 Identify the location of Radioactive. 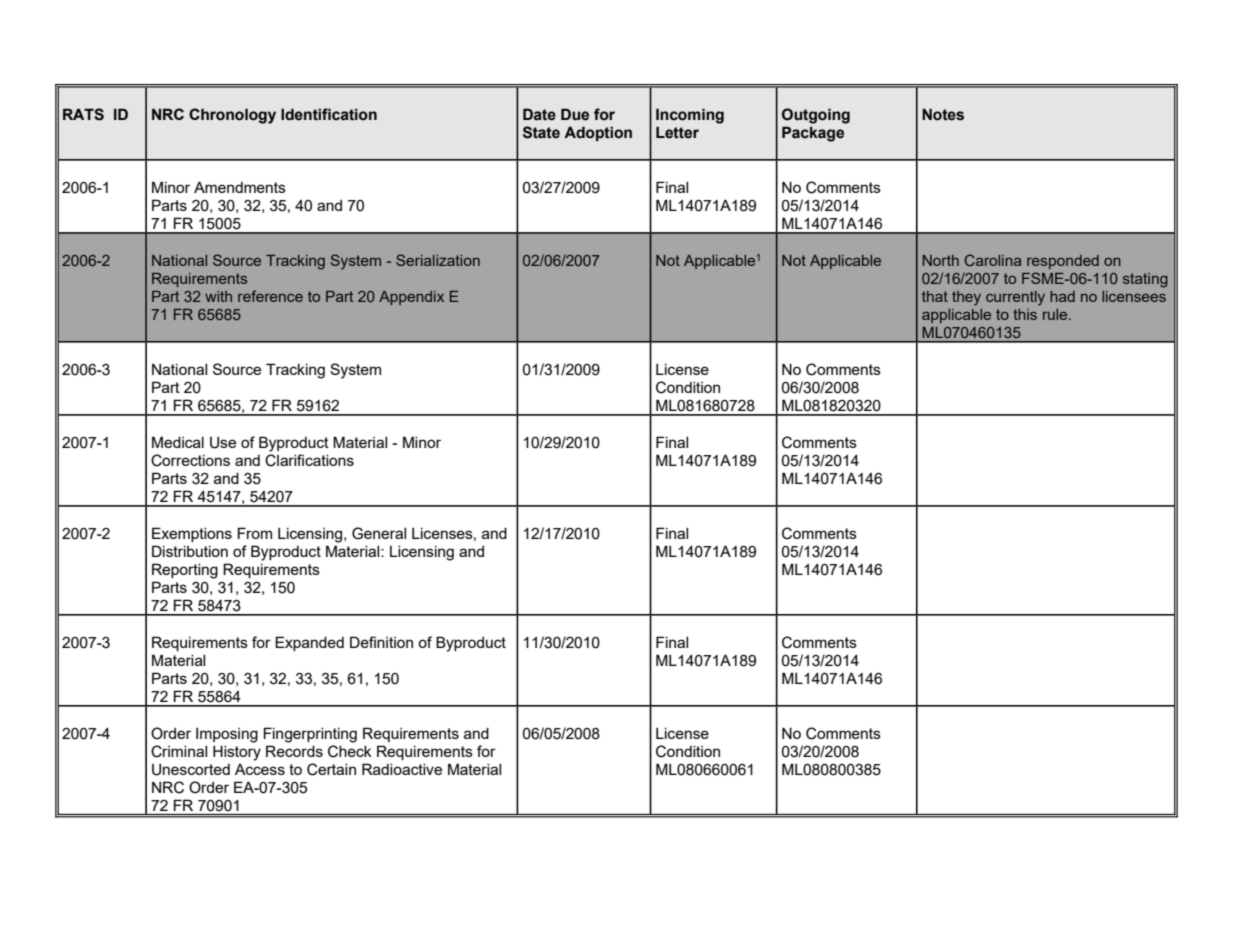
(402, 769).
